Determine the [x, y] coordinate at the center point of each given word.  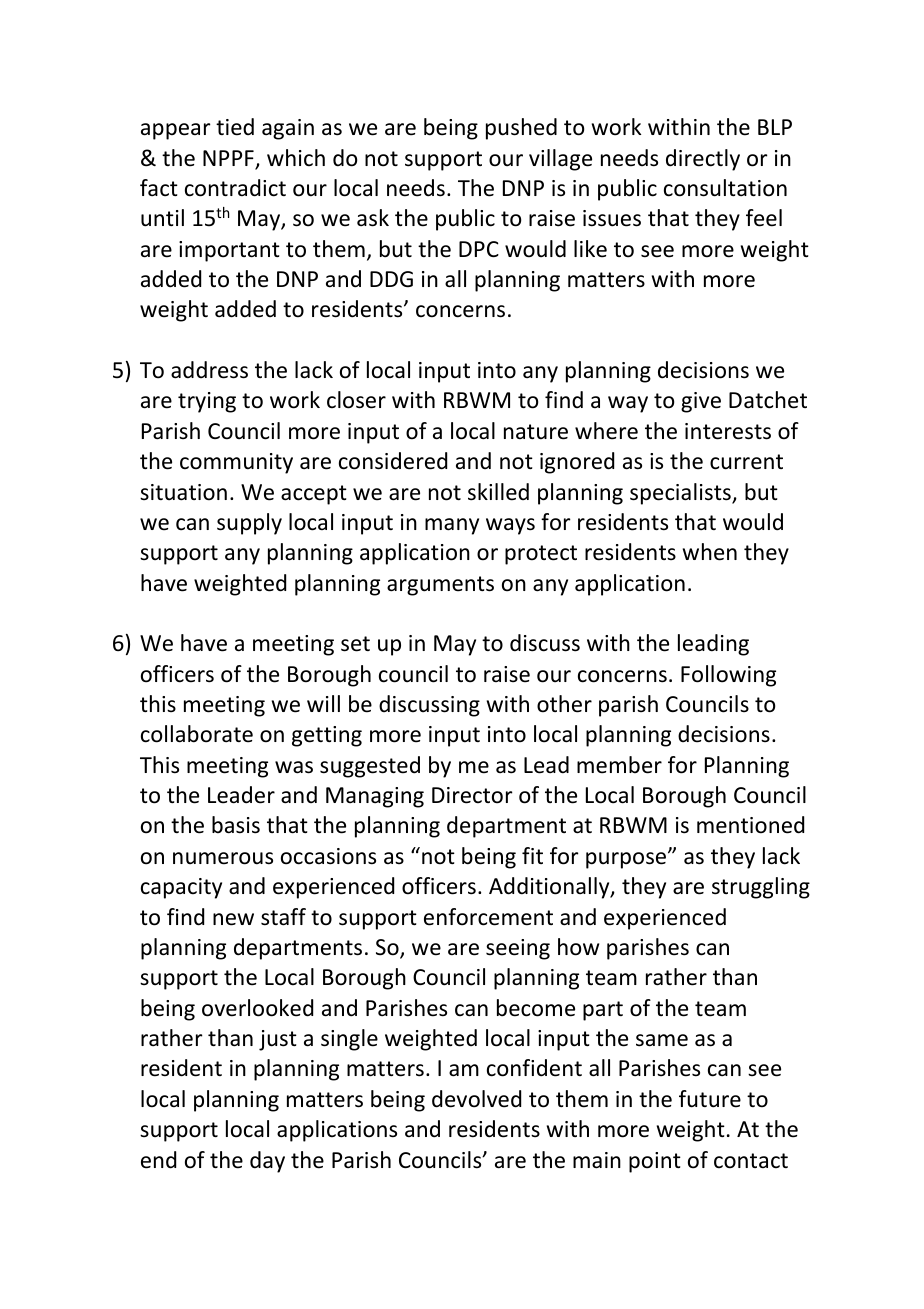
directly [703, 160]
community [236, 463]
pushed [521, 129]
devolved [476, 1099]
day [267, 1162]
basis [236, 825]
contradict [235, 188]
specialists [681, 494]
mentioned [750, 825]
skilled [498, 492]
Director [472, 795]
